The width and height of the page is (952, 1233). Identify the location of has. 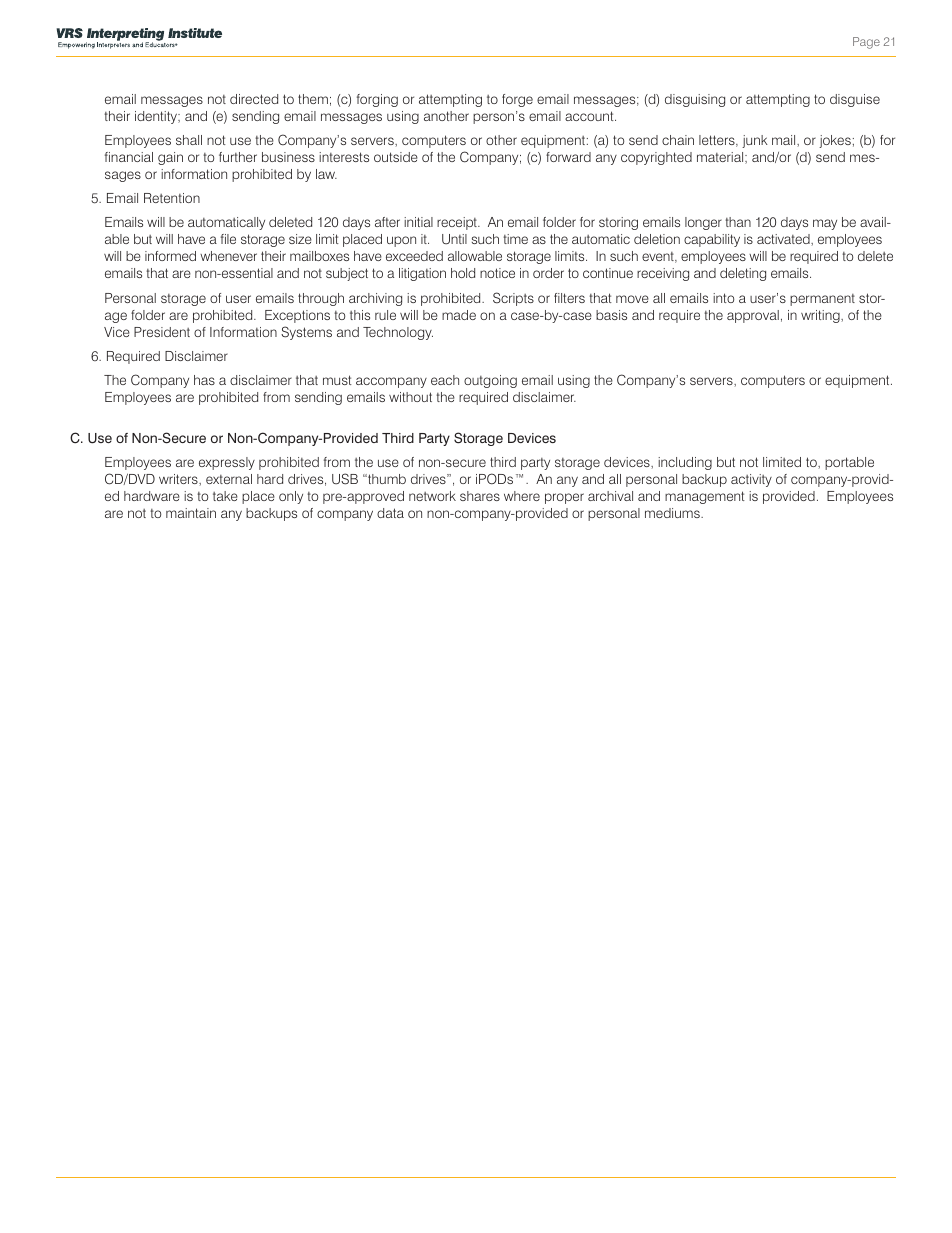
(204, 380).
